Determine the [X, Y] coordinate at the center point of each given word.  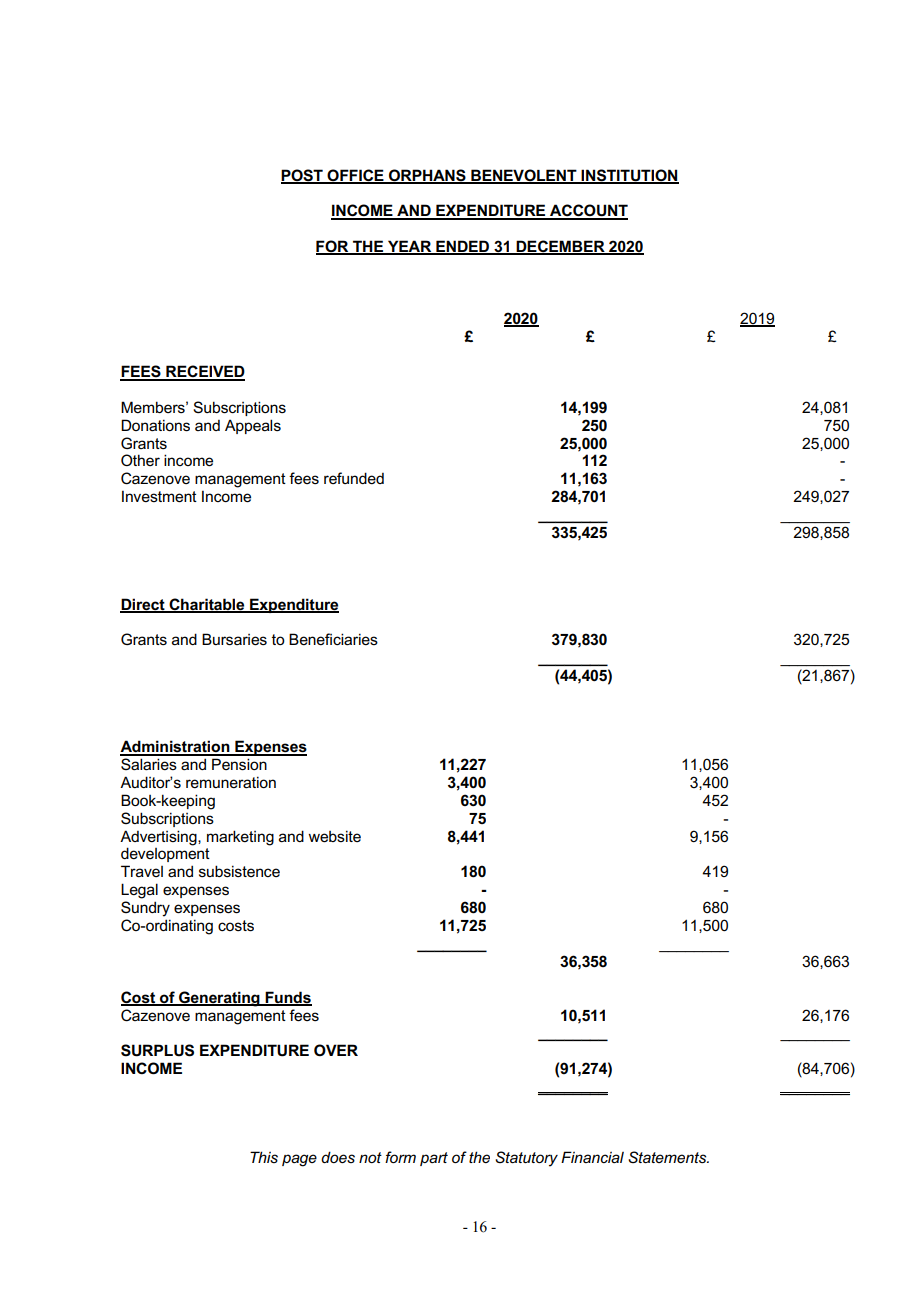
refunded [354, 478]
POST [303, 176]
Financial [592, 1157]
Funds [287, 998]
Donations [155, 425]
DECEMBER [560, 247]
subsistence [239, 871]
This [264, 1157]
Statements [668, 1157]
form [400, 1157]
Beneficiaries [333, 639]
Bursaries [234, 639]
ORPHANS [427, 176]
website [334, 836]
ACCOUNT [588, 211]
